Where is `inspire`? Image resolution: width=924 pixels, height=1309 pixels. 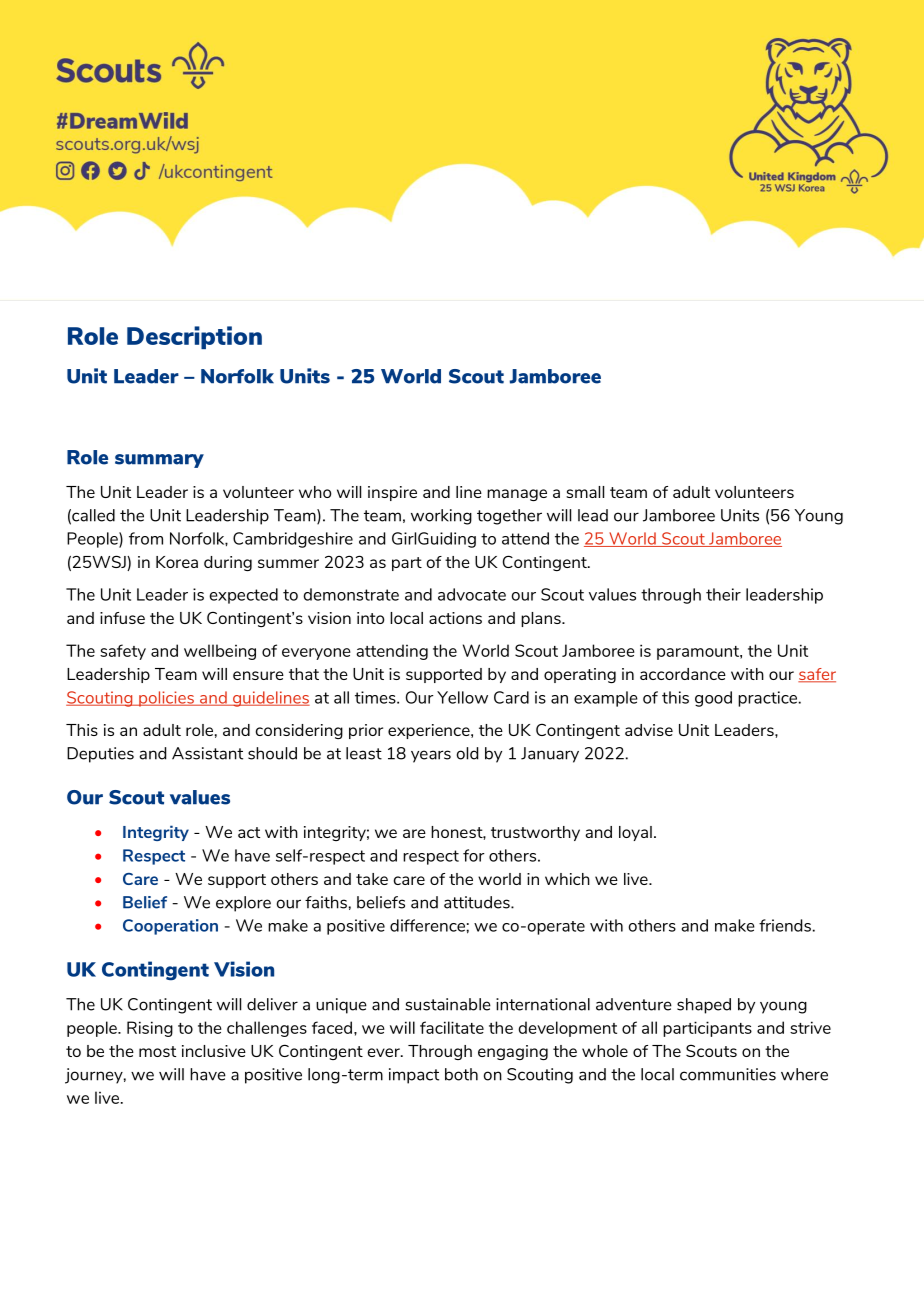
inspire is located at coordinates (392, 493).
